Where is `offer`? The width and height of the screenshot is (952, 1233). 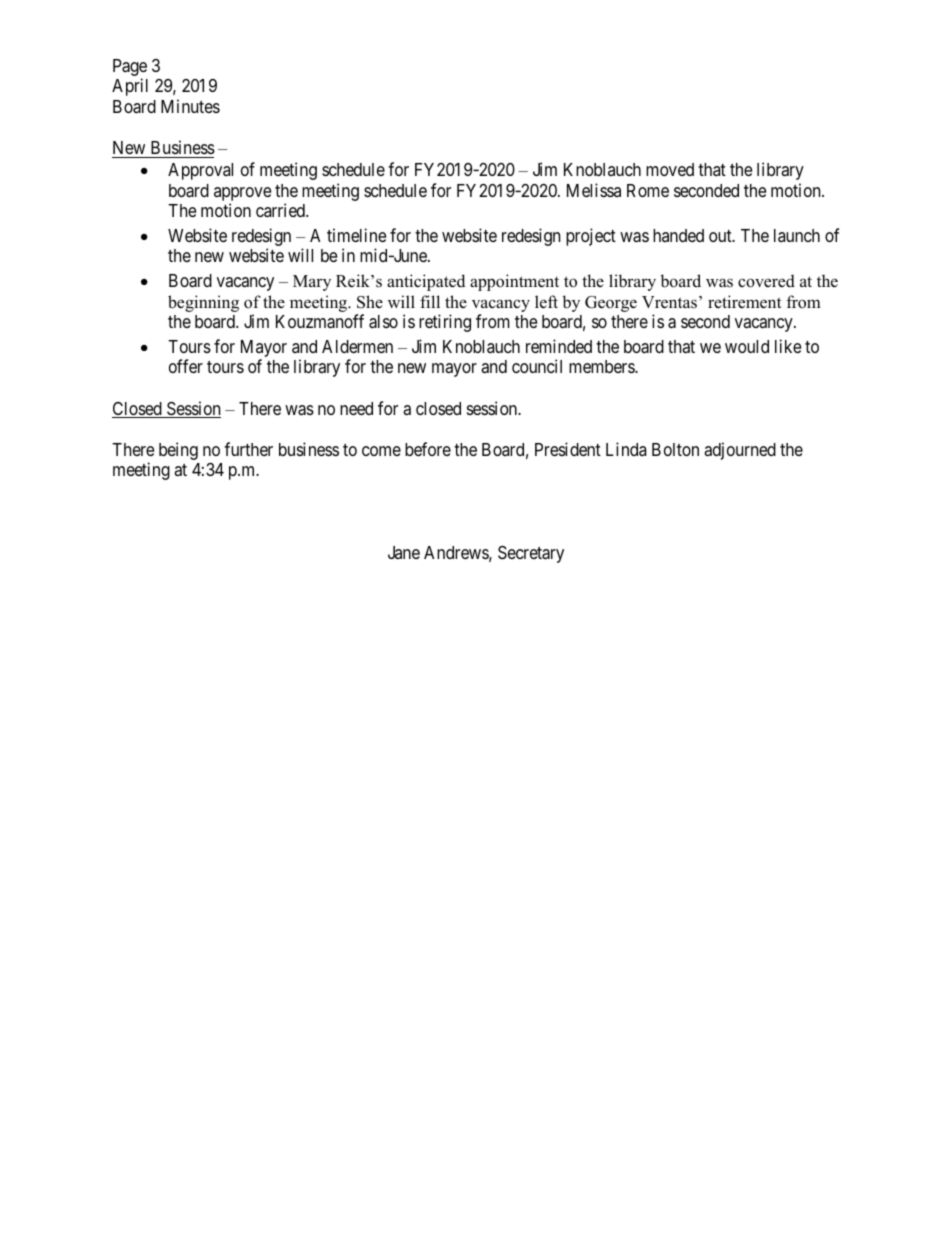
offer is located at coordinates (186, 366).
